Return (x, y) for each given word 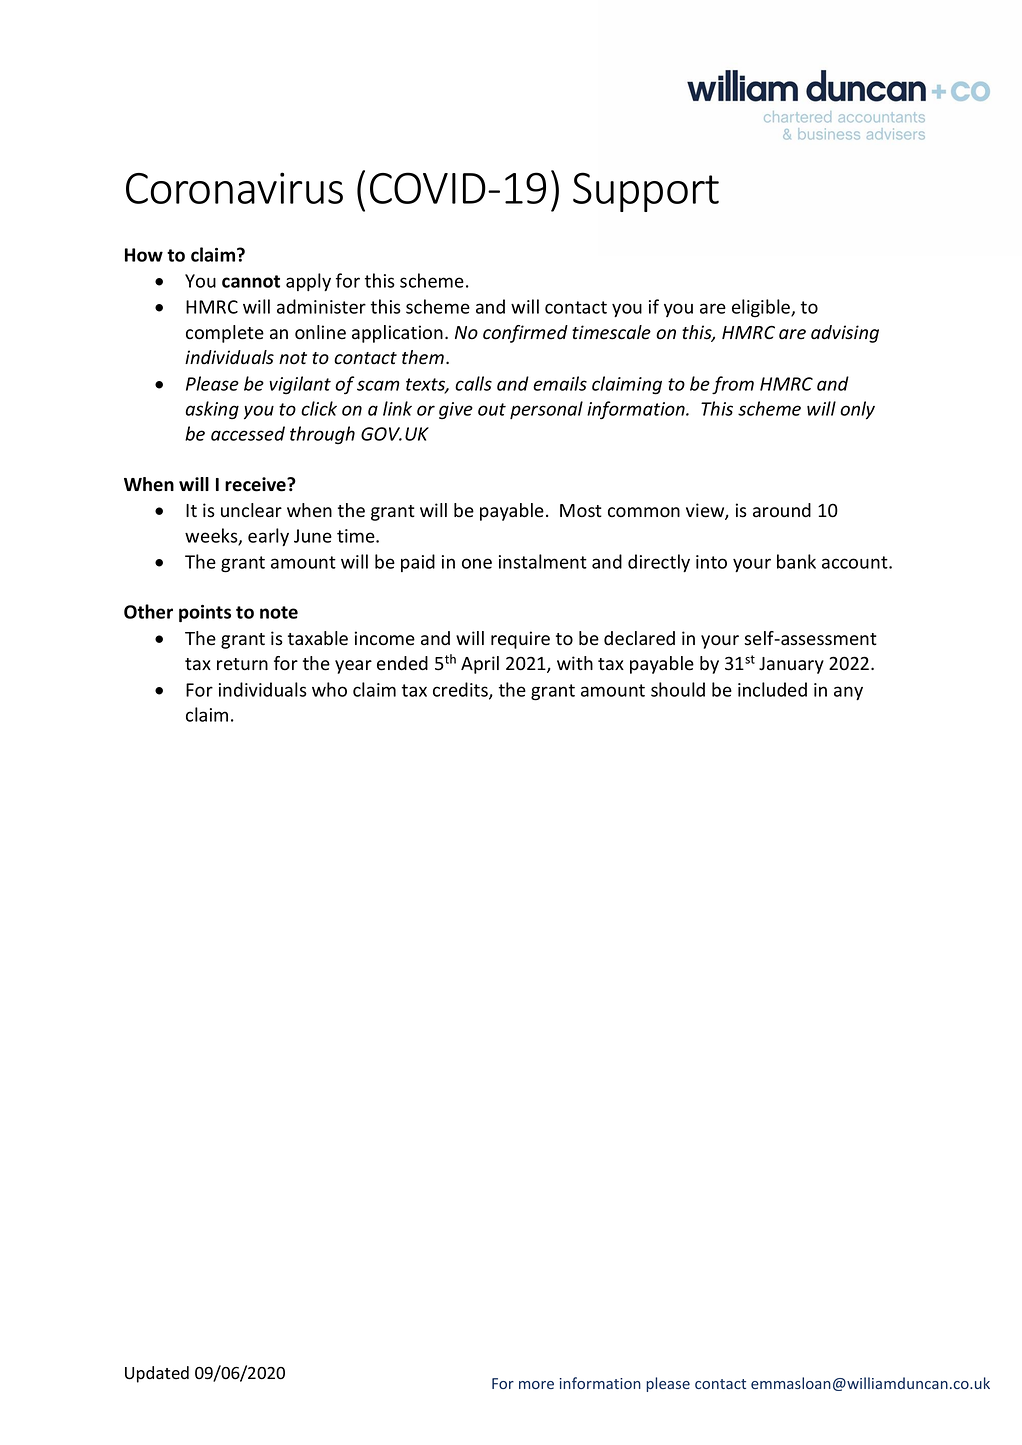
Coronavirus (234, 188)
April (480, 665)
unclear (251, 510)
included (772, 689)
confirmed (525, 334)
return (242, 664)
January (791, 665)
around (782, 510)
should (678, 689)
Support (646, 192)
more (536, 1385)
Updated (157, 1374)
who (329, 689)
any (848, 693)
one (477, 563)
